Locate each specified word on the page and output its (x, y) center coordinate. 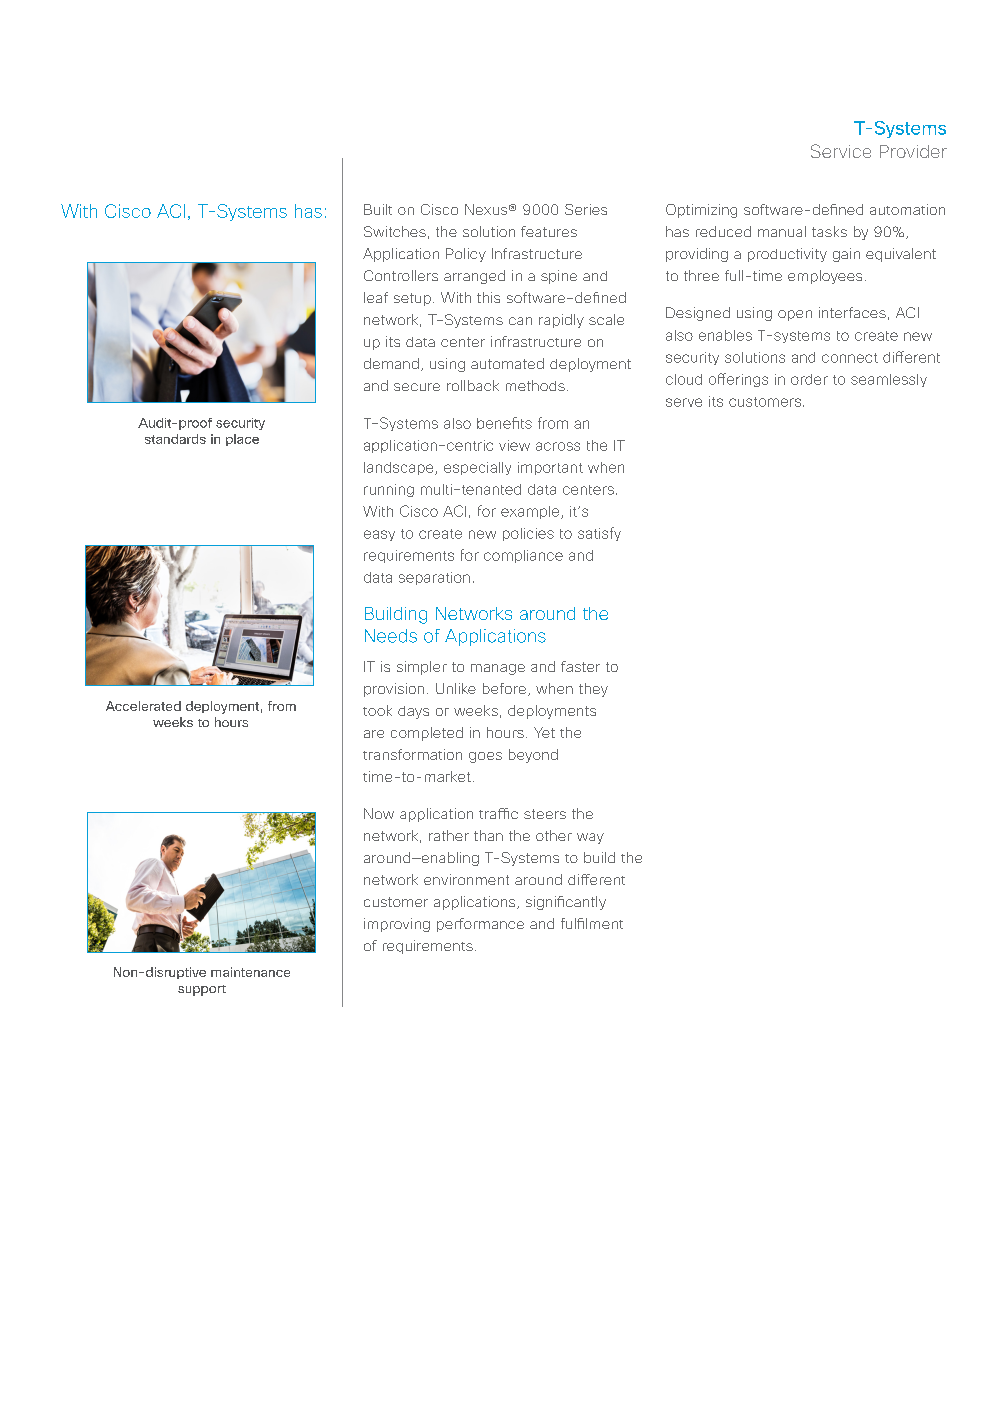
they (593, 690)
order (809, 379)
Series (586, 209)
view (514, 445)
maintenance (250, 972)
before (504, 688)
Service (841, 151)
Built (378, 209)
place (242, 440)
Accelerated (143, 706)
